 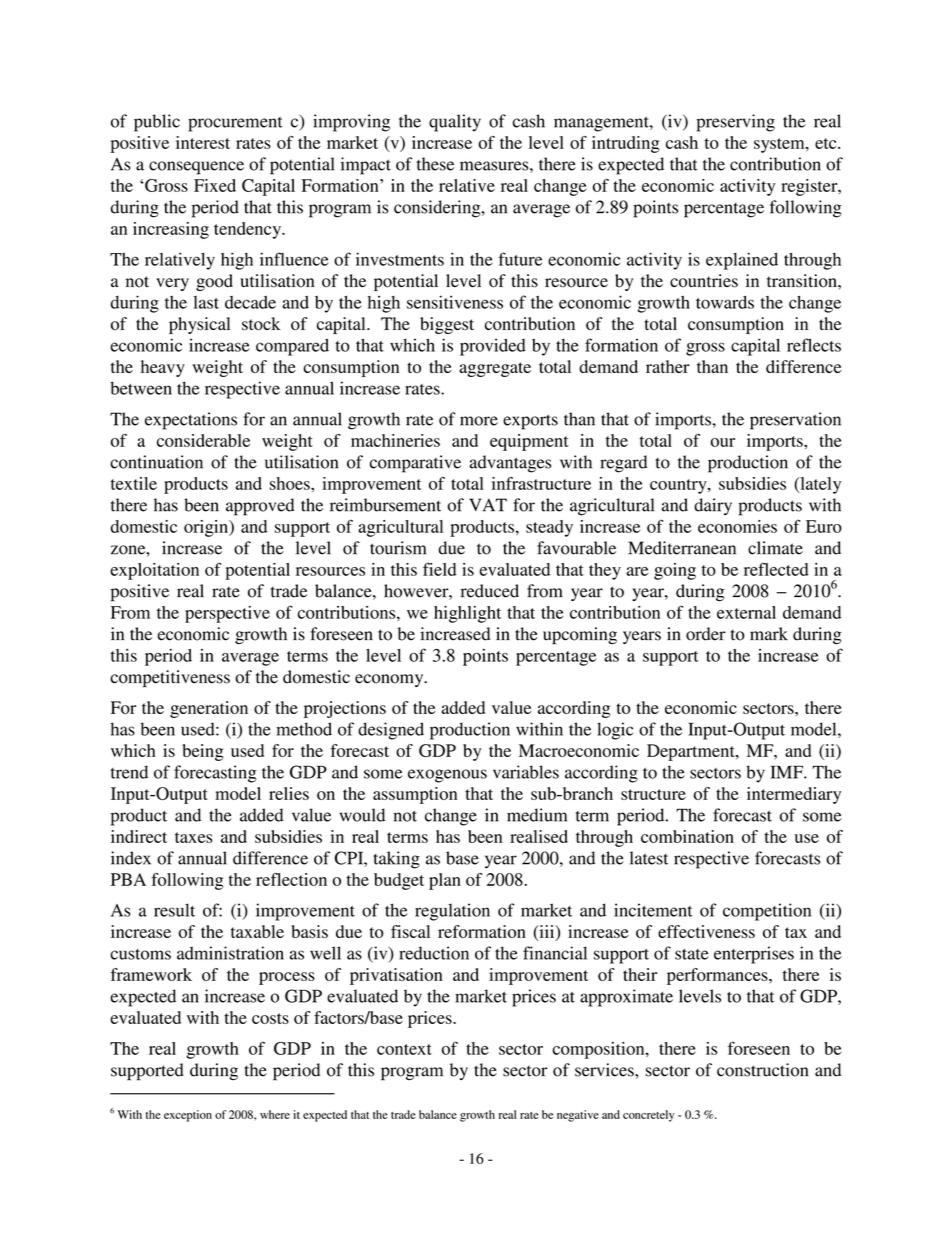 What do you see at coordinates (435, 164) in the screenshot?
I see `these` at bounding box center [435, 164].
